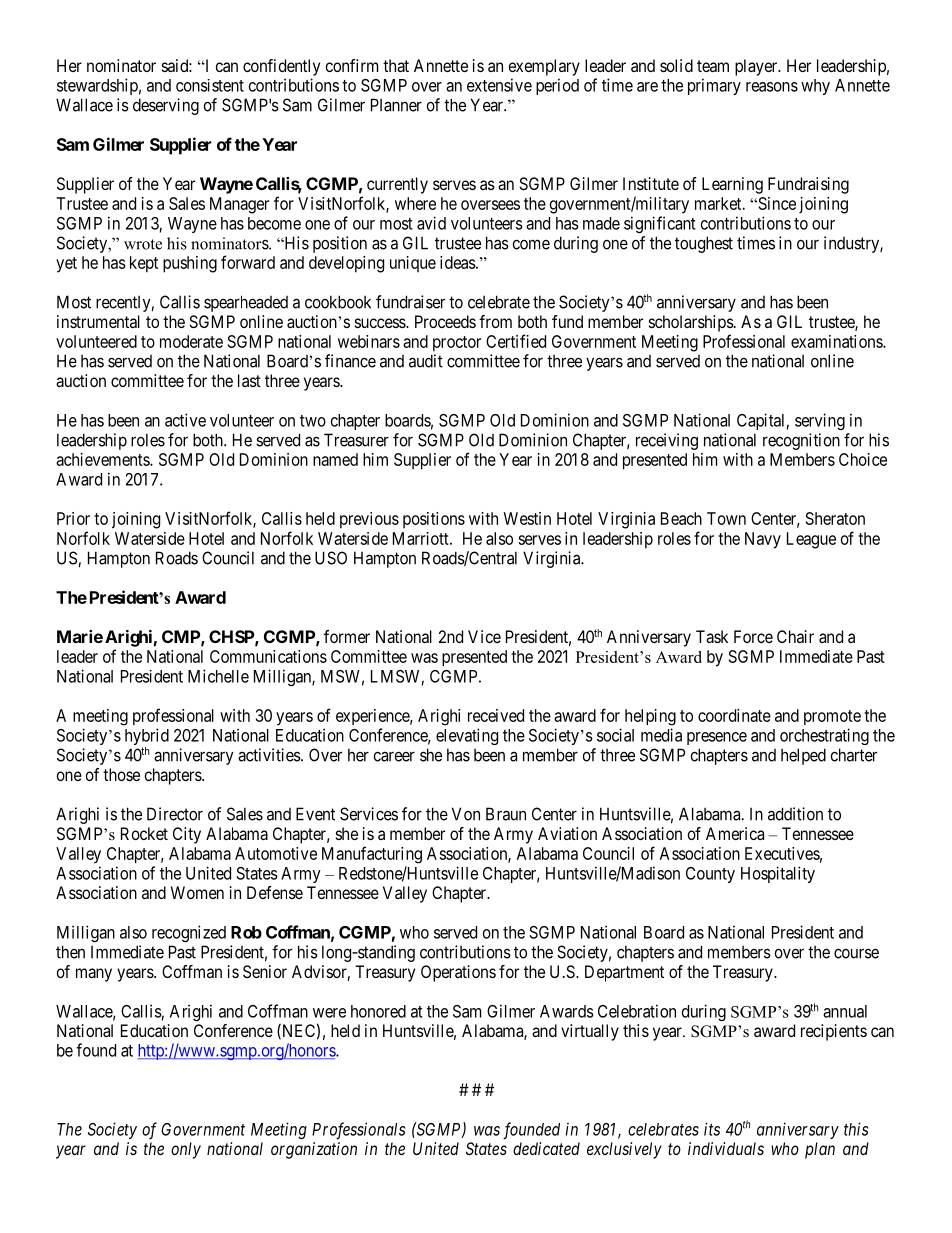 The image size is (952, 1233). I want to click on extensive, so click(499, 85).
